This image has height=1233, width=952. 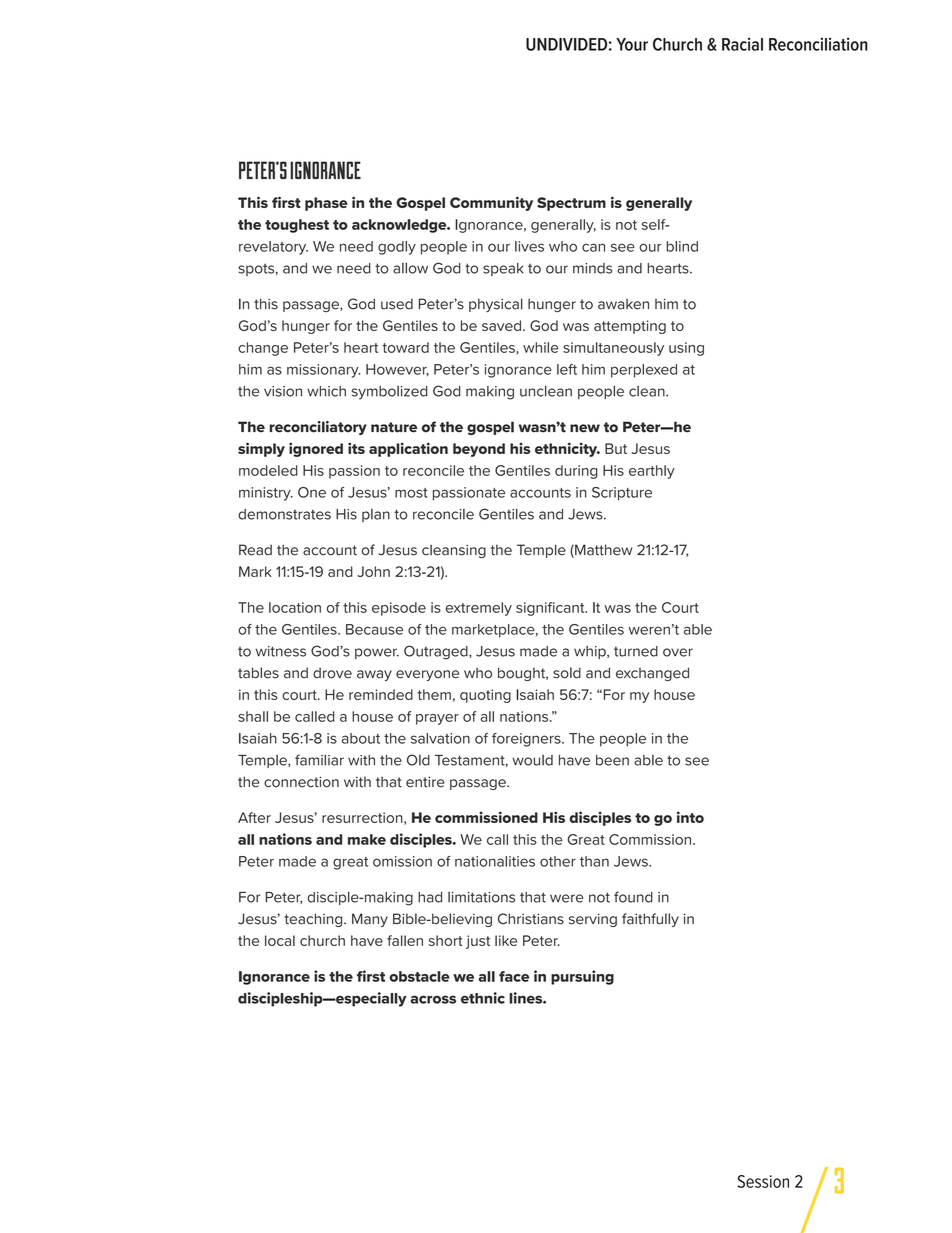 What do you see at coordinates (585, 428) in the image?
I see `new` at bounding box center [585, 428].
